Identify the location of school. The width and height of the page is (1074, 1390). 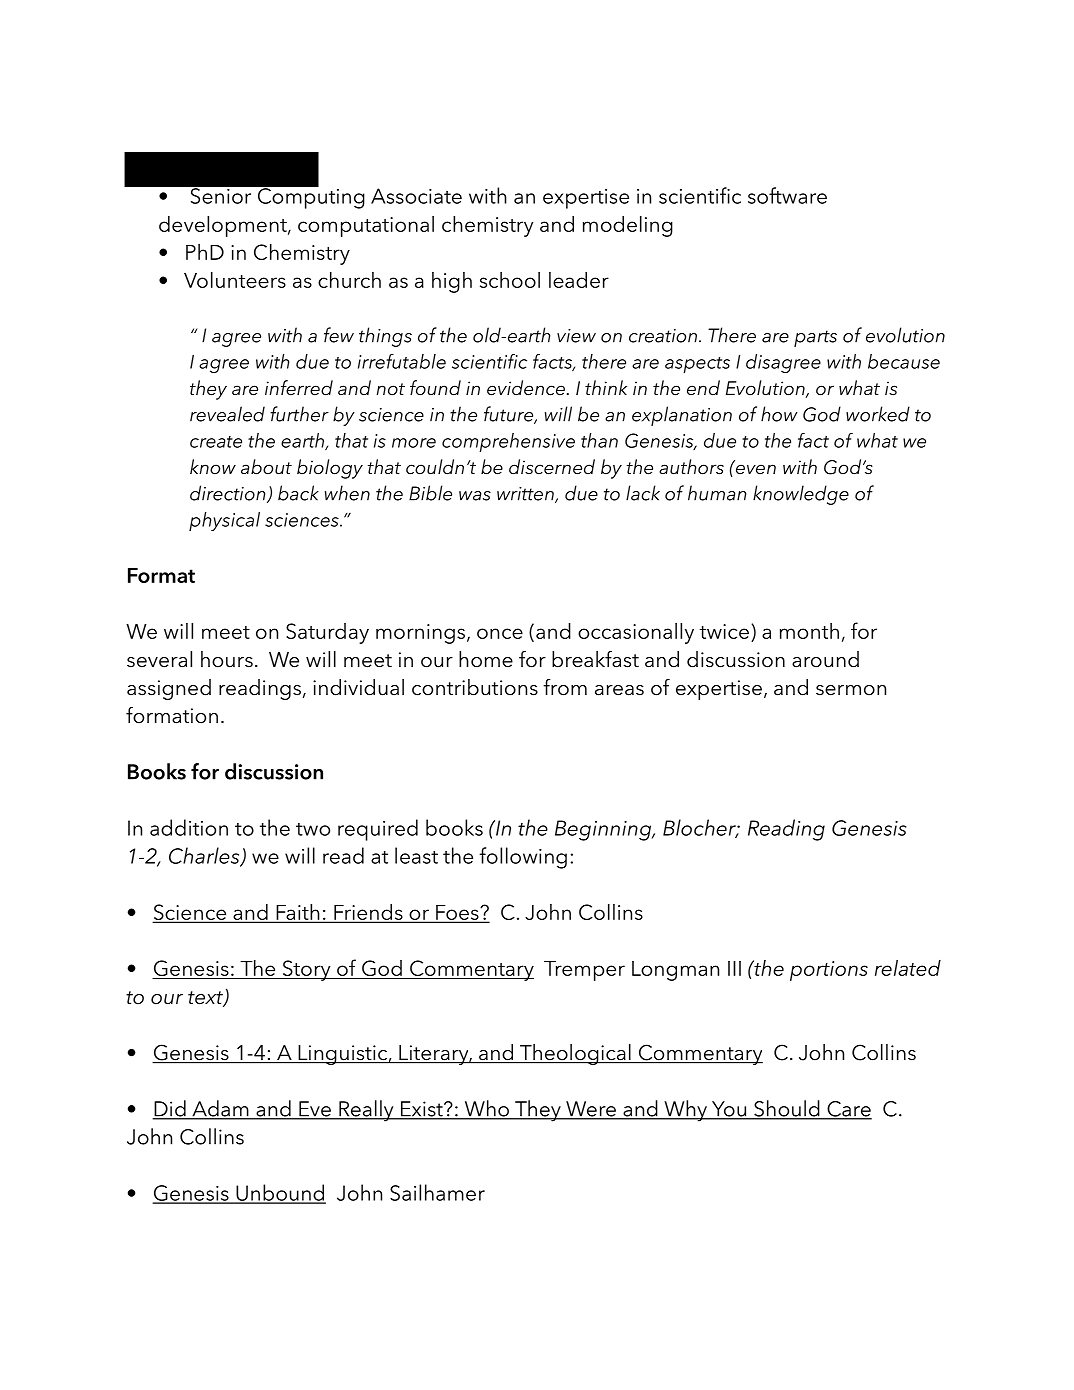
(510, 280).
